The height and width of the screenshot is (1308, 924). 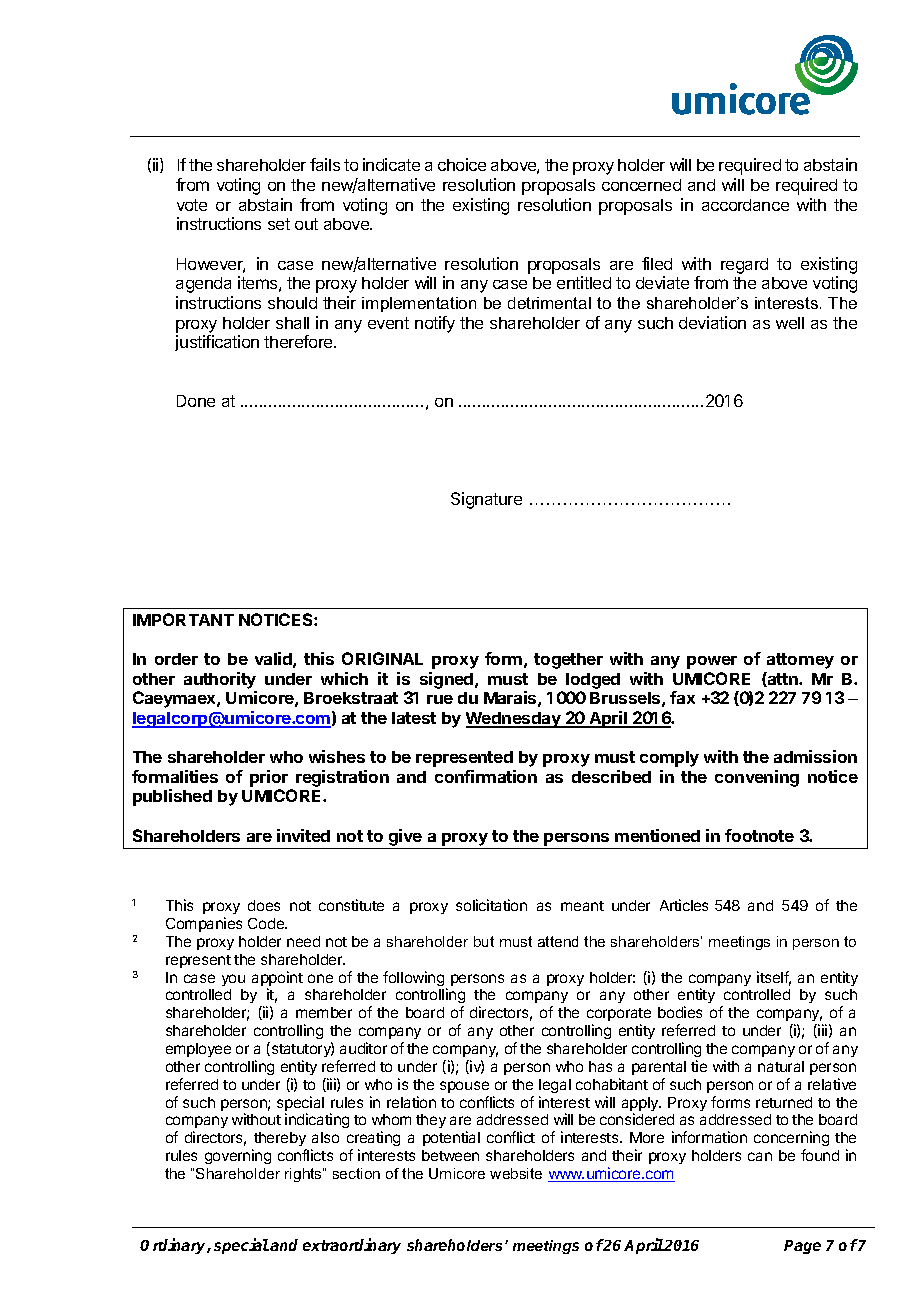 What do you see at coordinates (745, 205) in the screenshot?
I see `accordance` at bounding box center [745, 205].
